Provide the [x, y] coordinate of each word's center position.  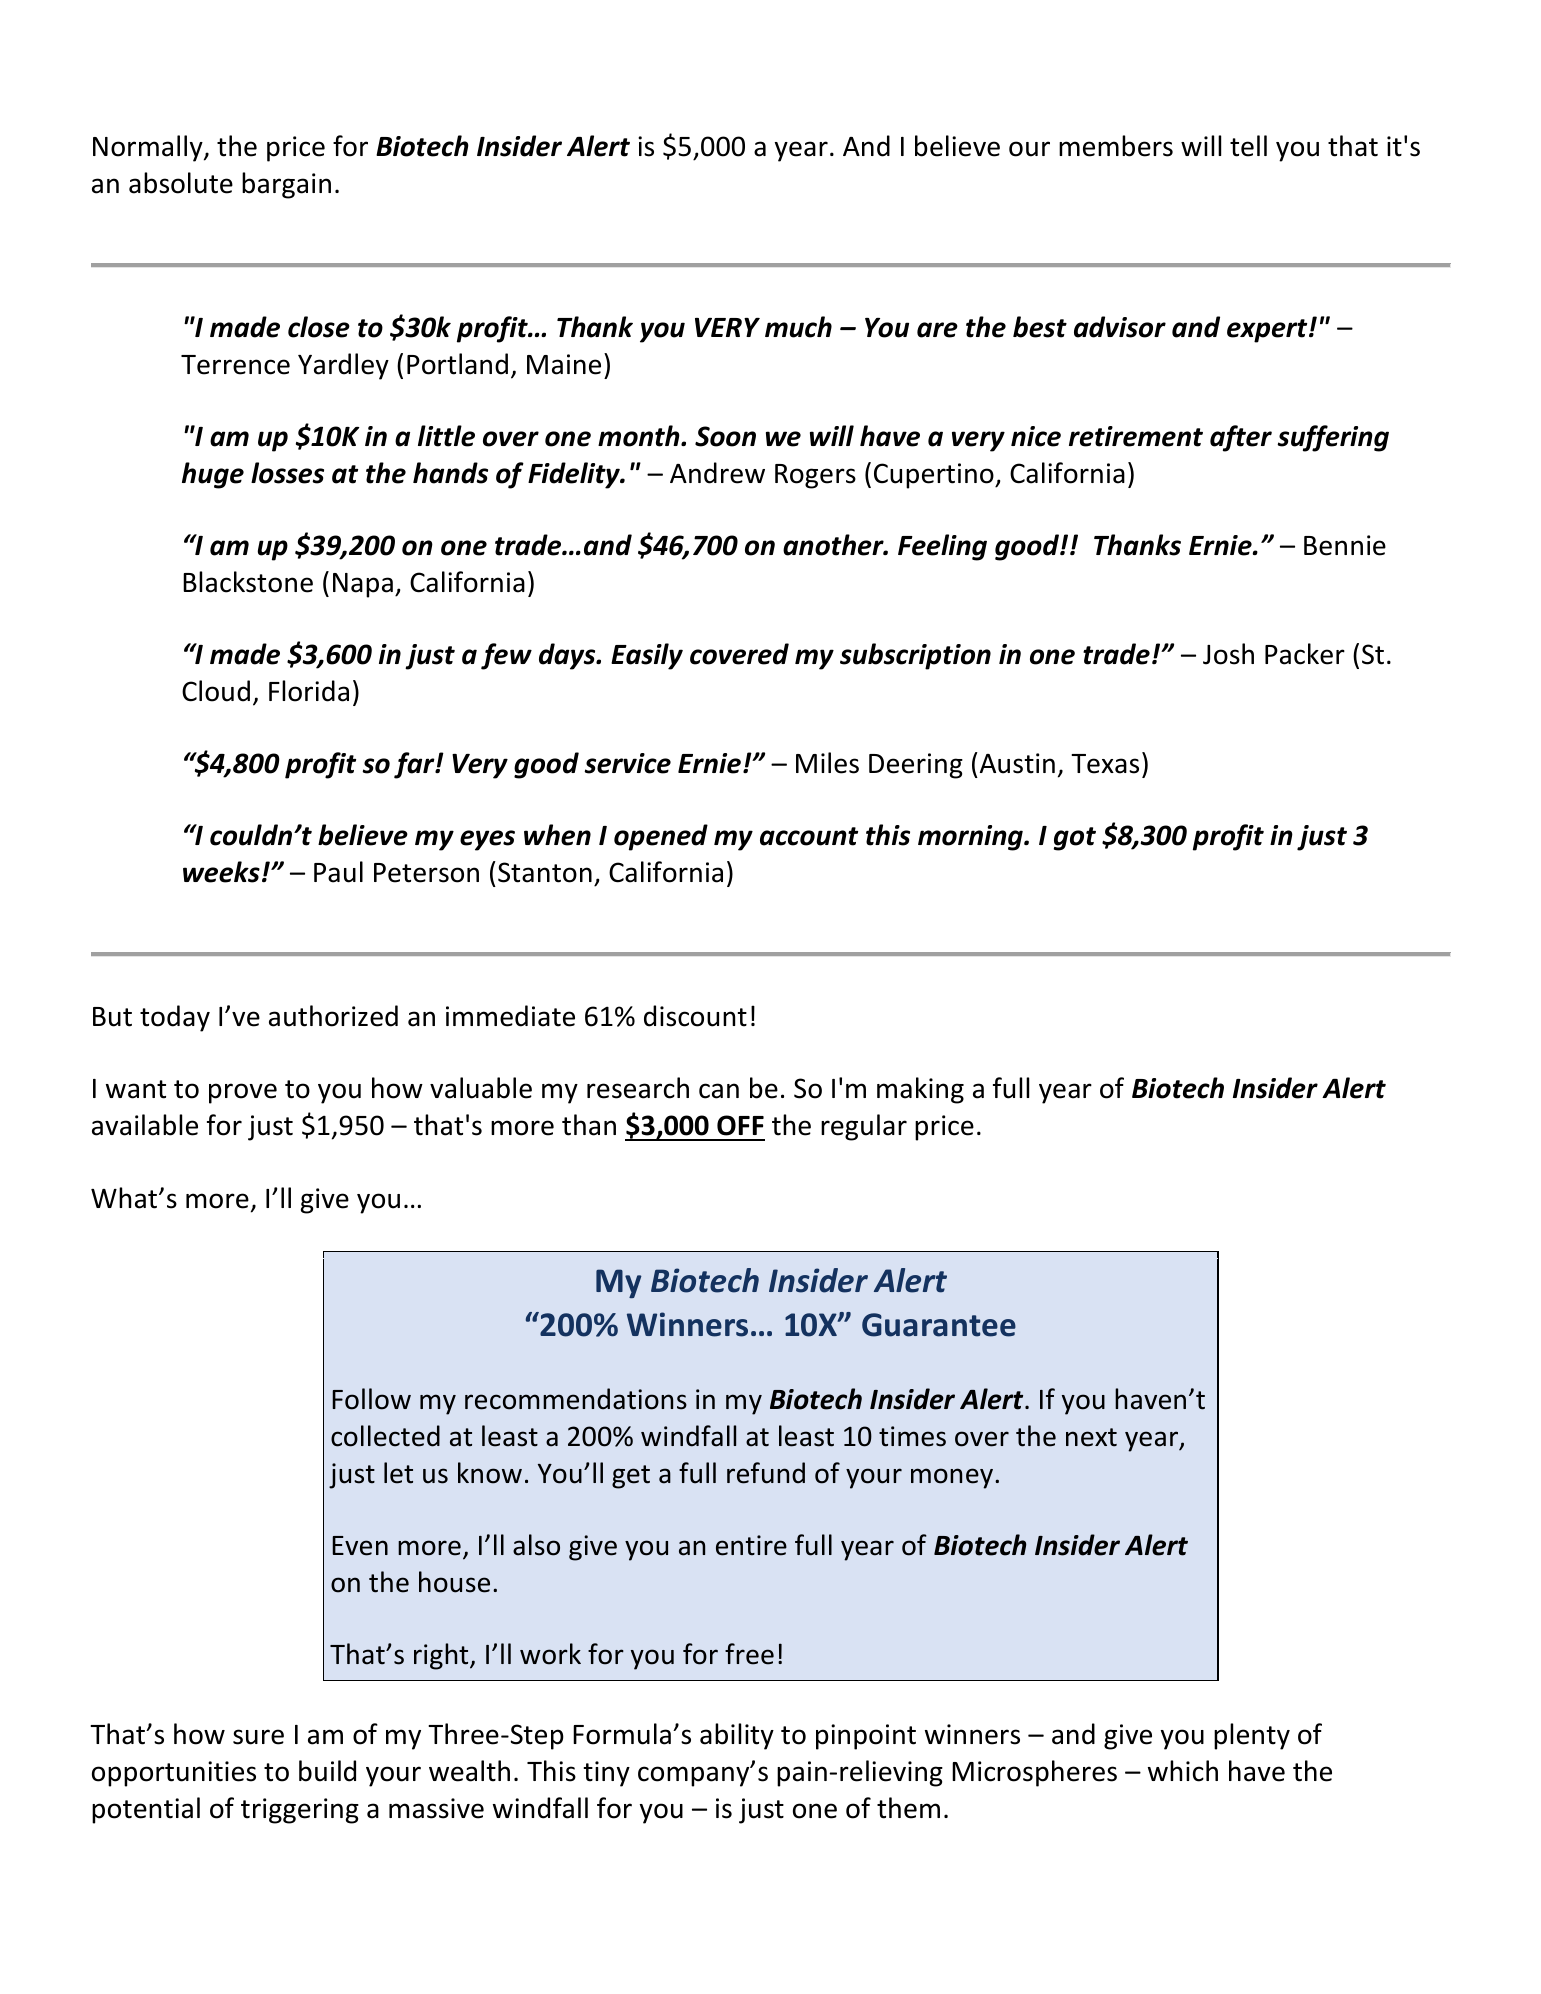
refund [766, 1473]
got [1075, 839]
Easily [647, 656]
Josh [1228, 654]
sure [258, 1737]
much [798, 327]
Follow [371, 1399]
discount [695, 1016]
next [1091, 1437]
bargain [286, 185]
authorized [333, 1016]
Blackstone [248, 582]
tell [1248, 146]
